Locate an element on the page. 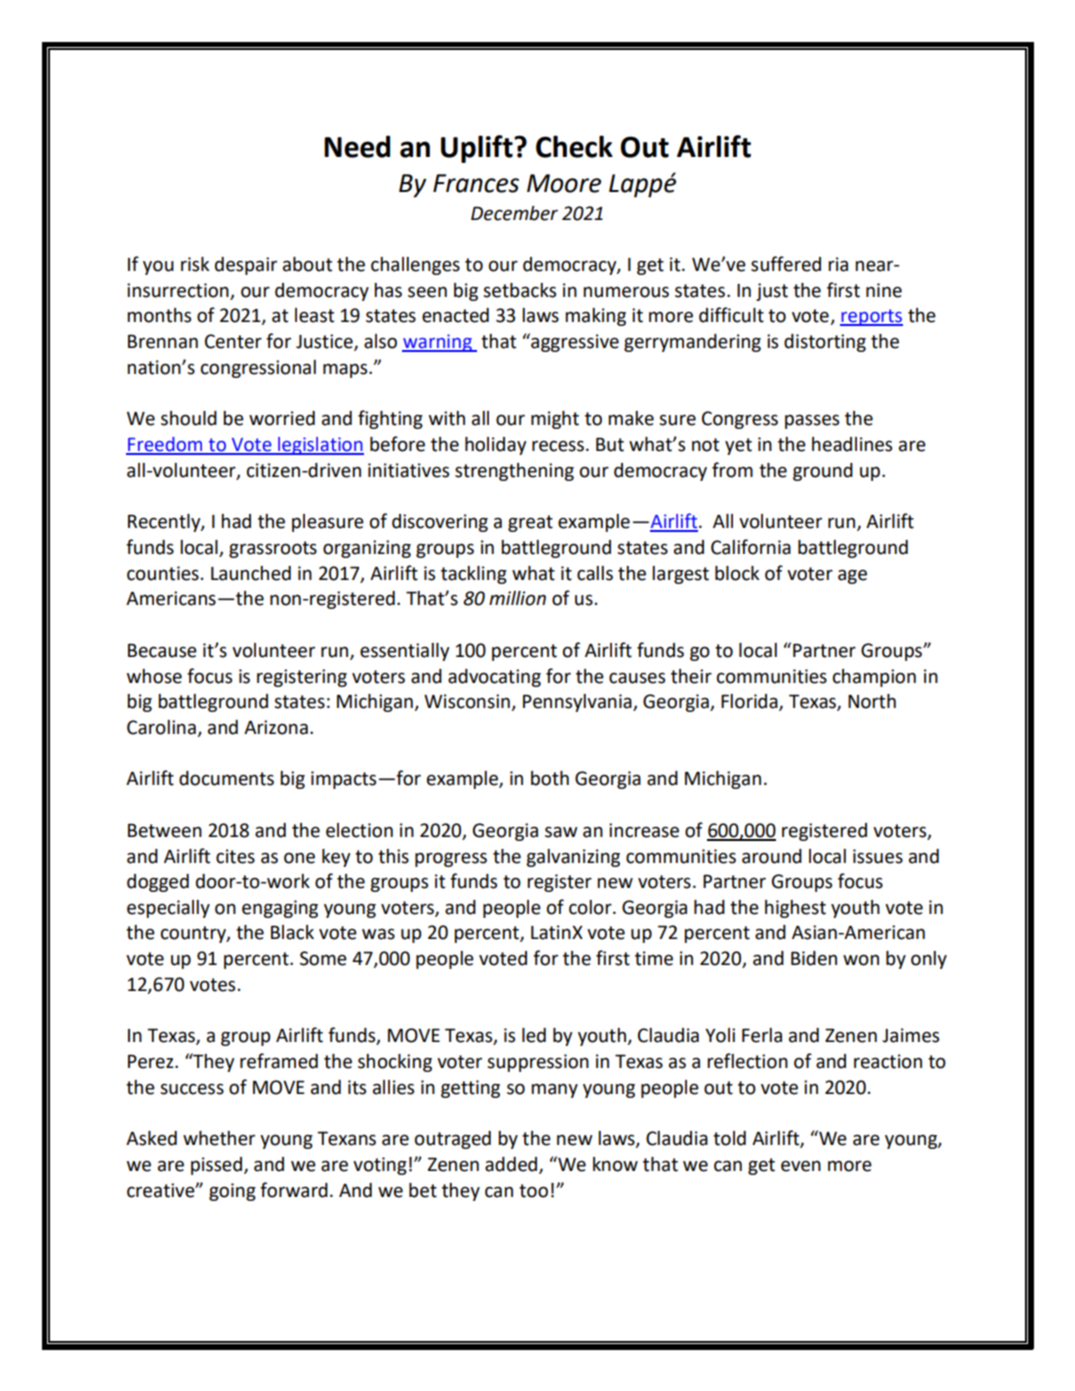 Image resolution: width=1075 pixels, height=1391 pixels. added is located at coordinates (512, 1165).
